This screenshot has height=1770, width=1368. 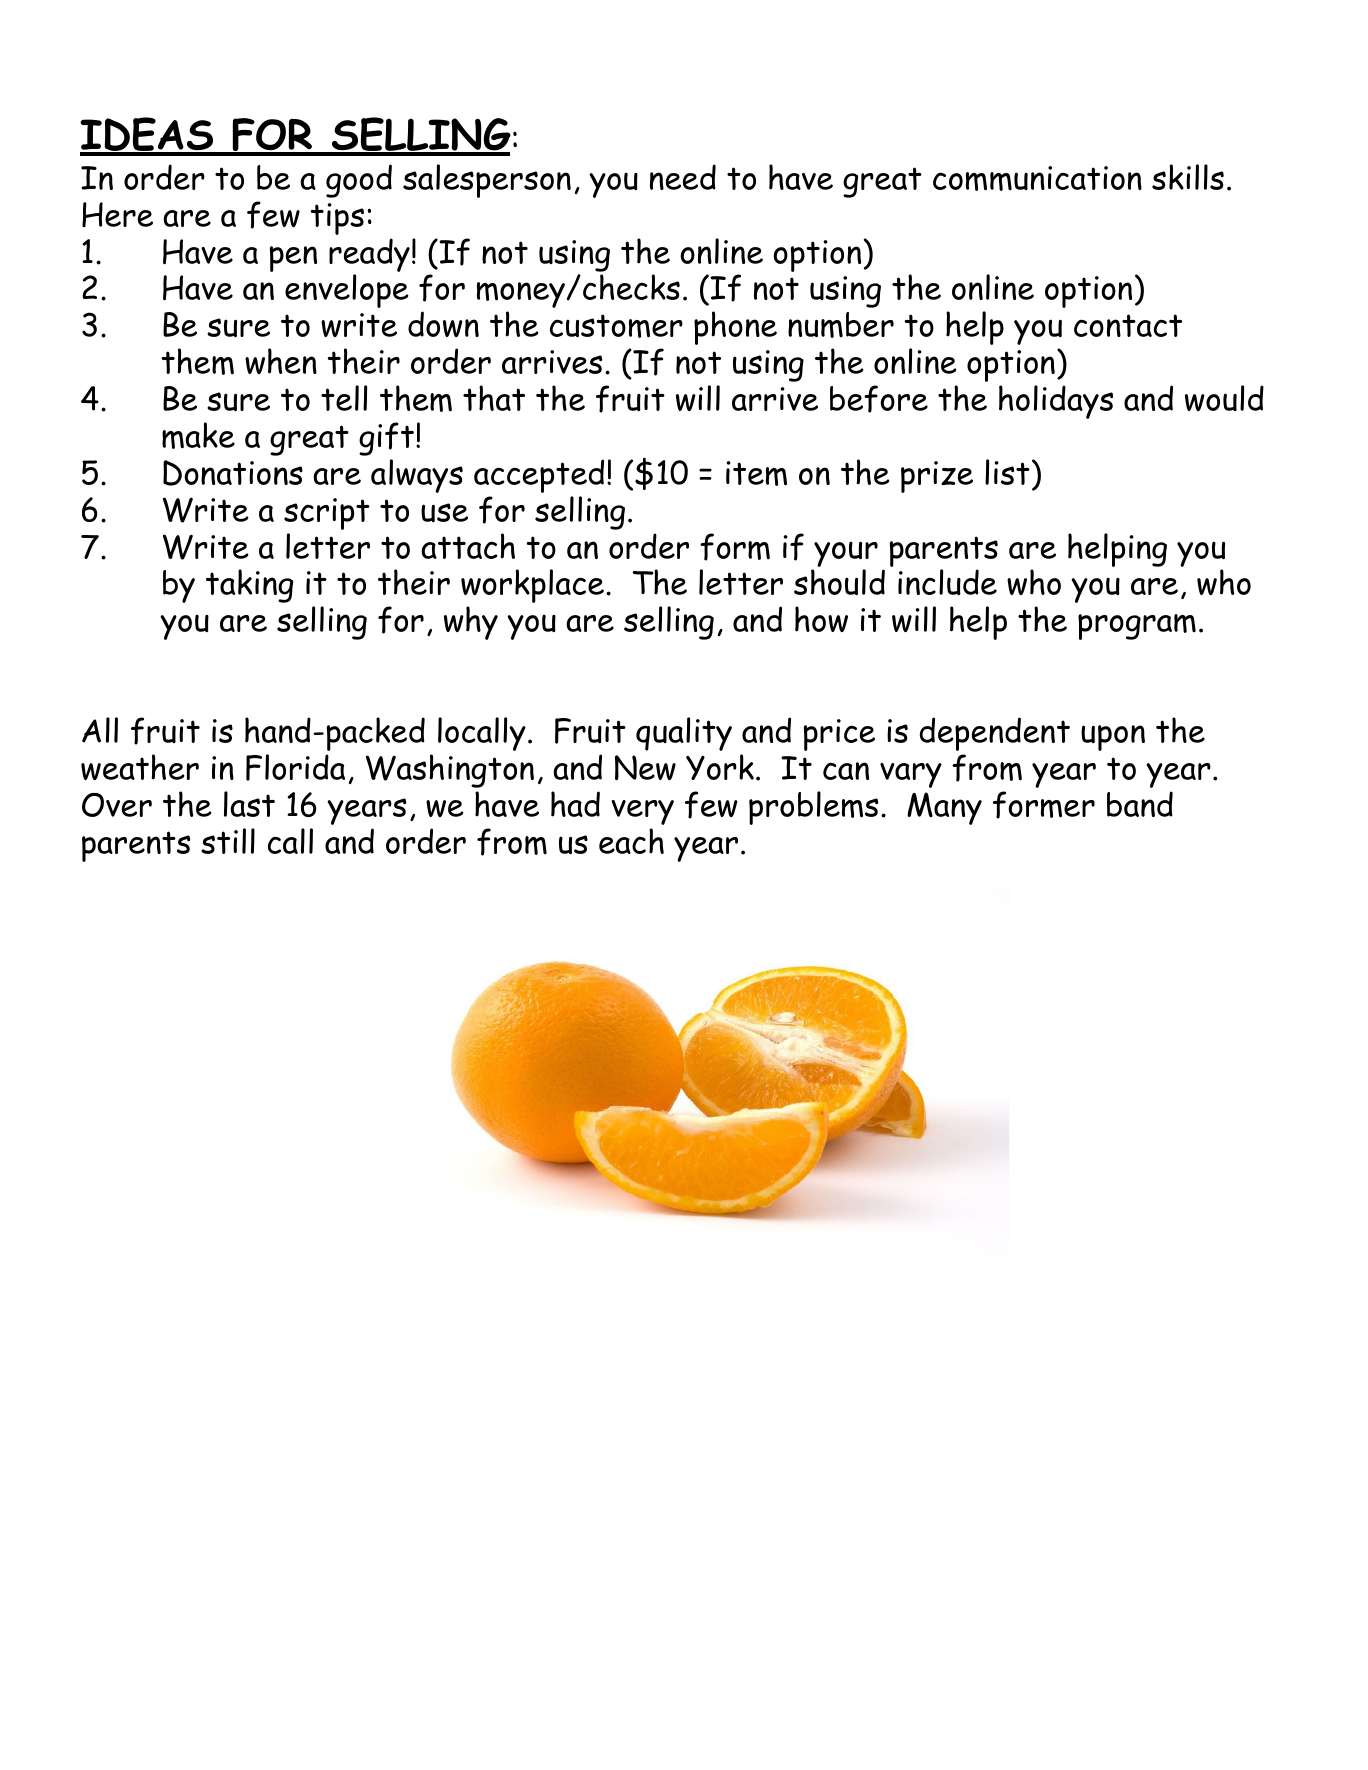 I want to click on program, so click(x=1137, y=627).
